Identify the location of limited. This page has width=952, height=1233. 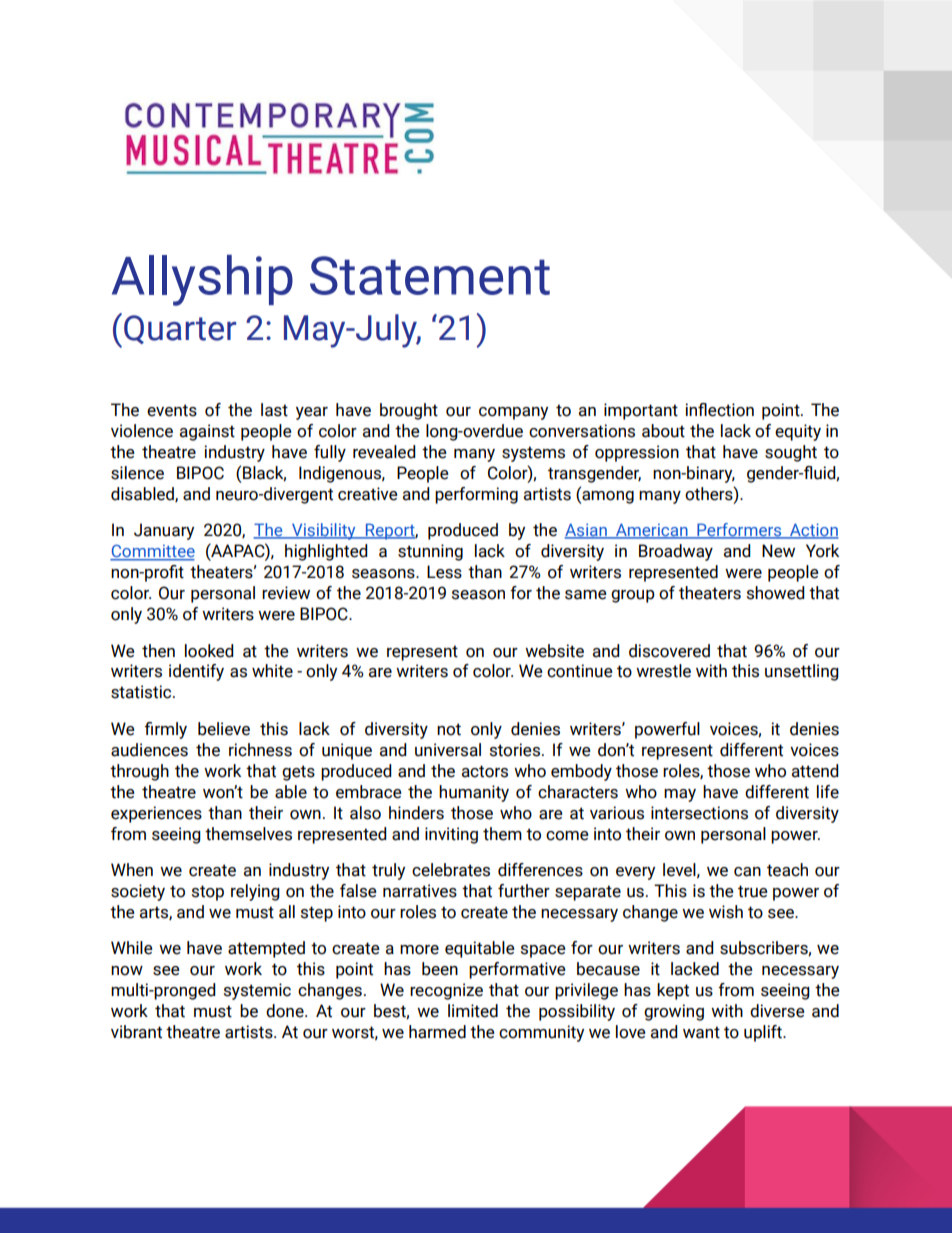
(473, 1011).
